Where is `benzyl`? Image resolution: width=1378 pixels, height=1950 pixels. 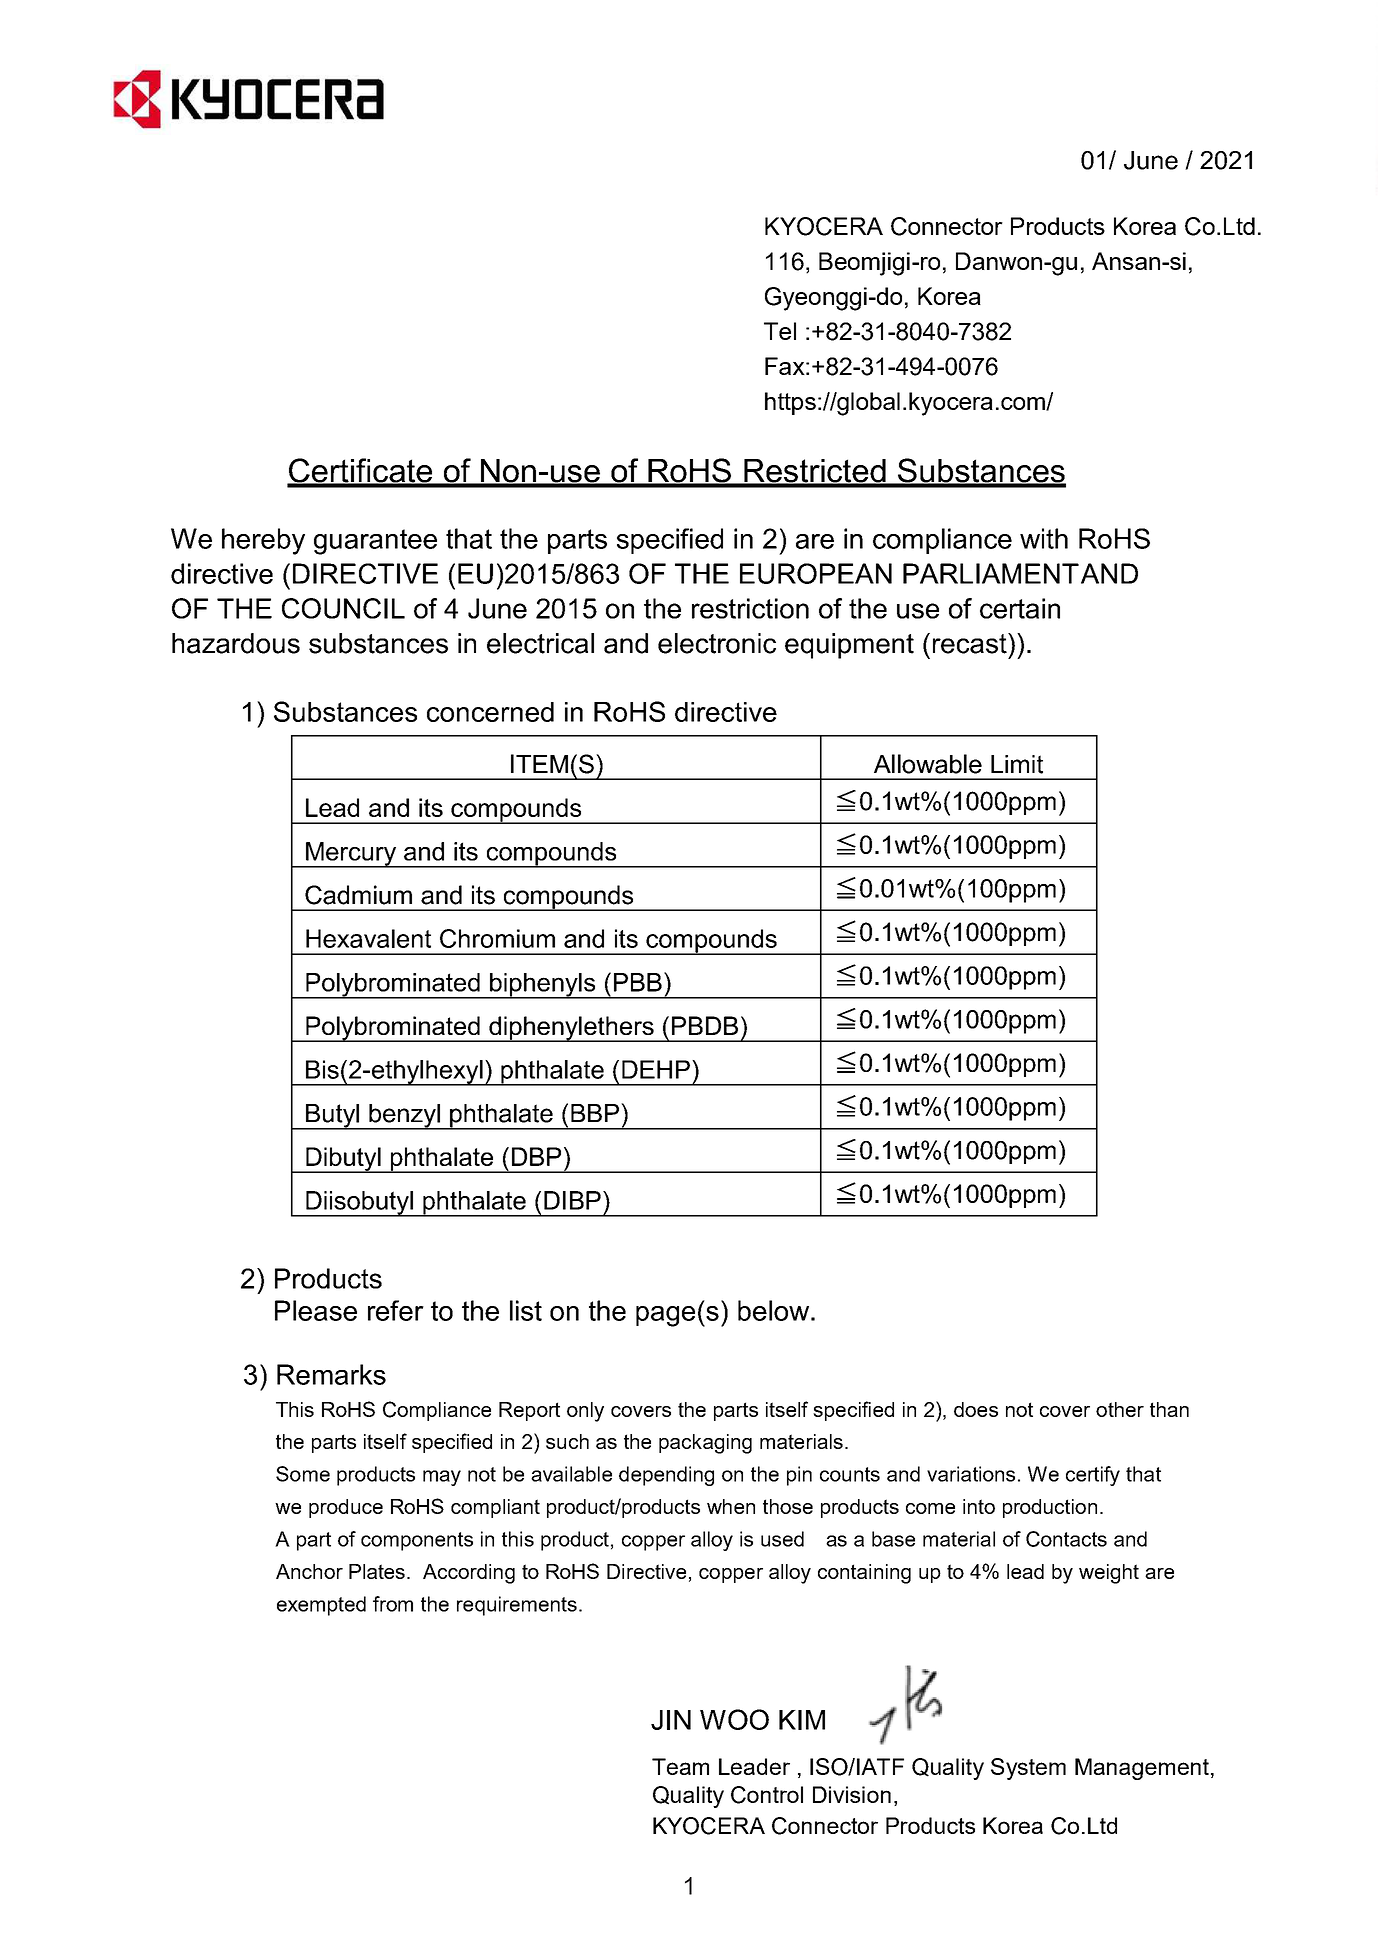
benzyl is located at coordinates (404, 1117).
